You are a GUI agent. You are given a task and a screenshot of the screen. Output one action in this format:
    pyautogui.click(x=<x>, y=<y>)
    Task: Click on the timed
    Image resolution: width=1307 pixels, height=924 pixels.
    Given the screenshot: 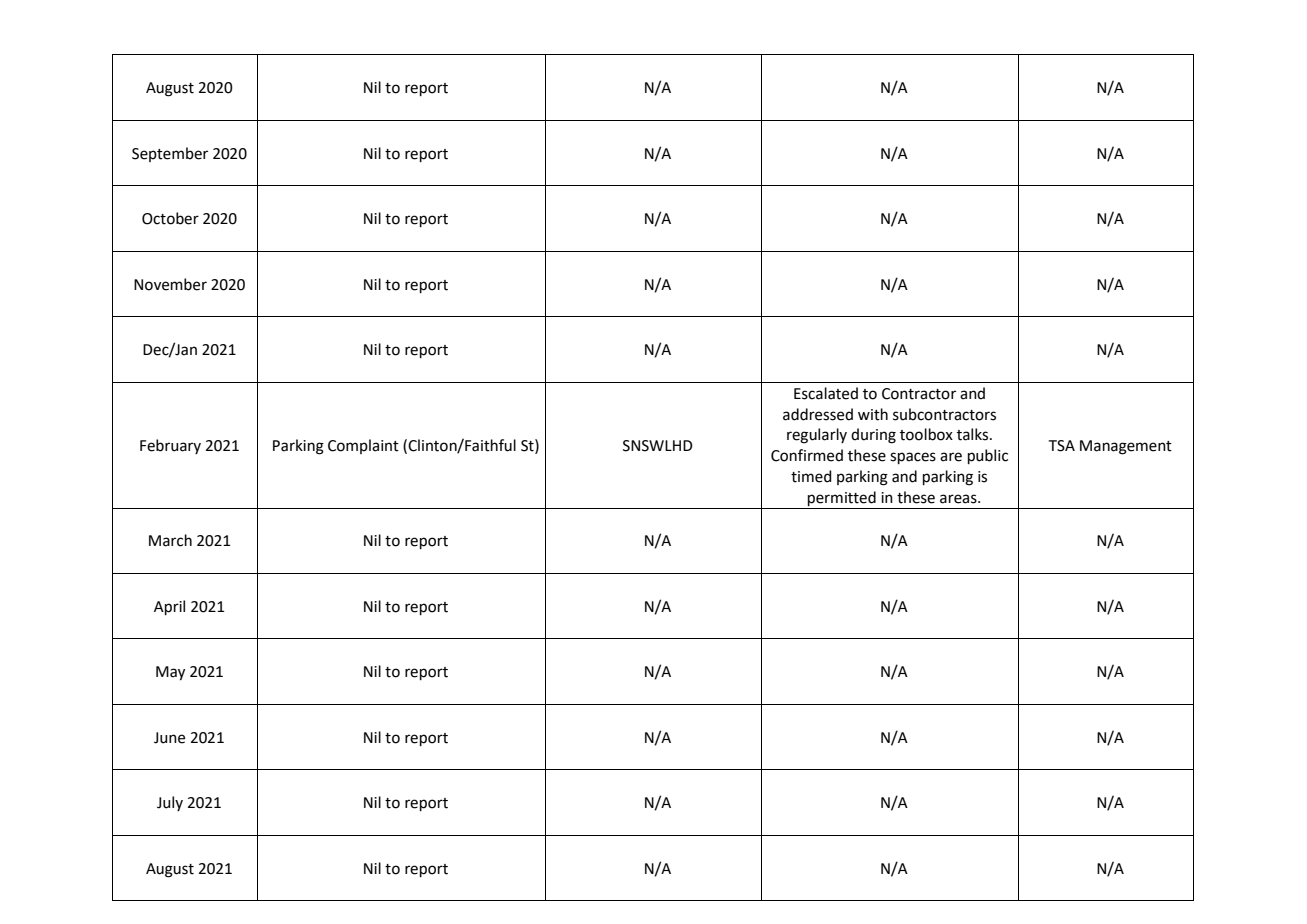 What is the action you would take?
    pyautogui.click(x=811, y=476)
